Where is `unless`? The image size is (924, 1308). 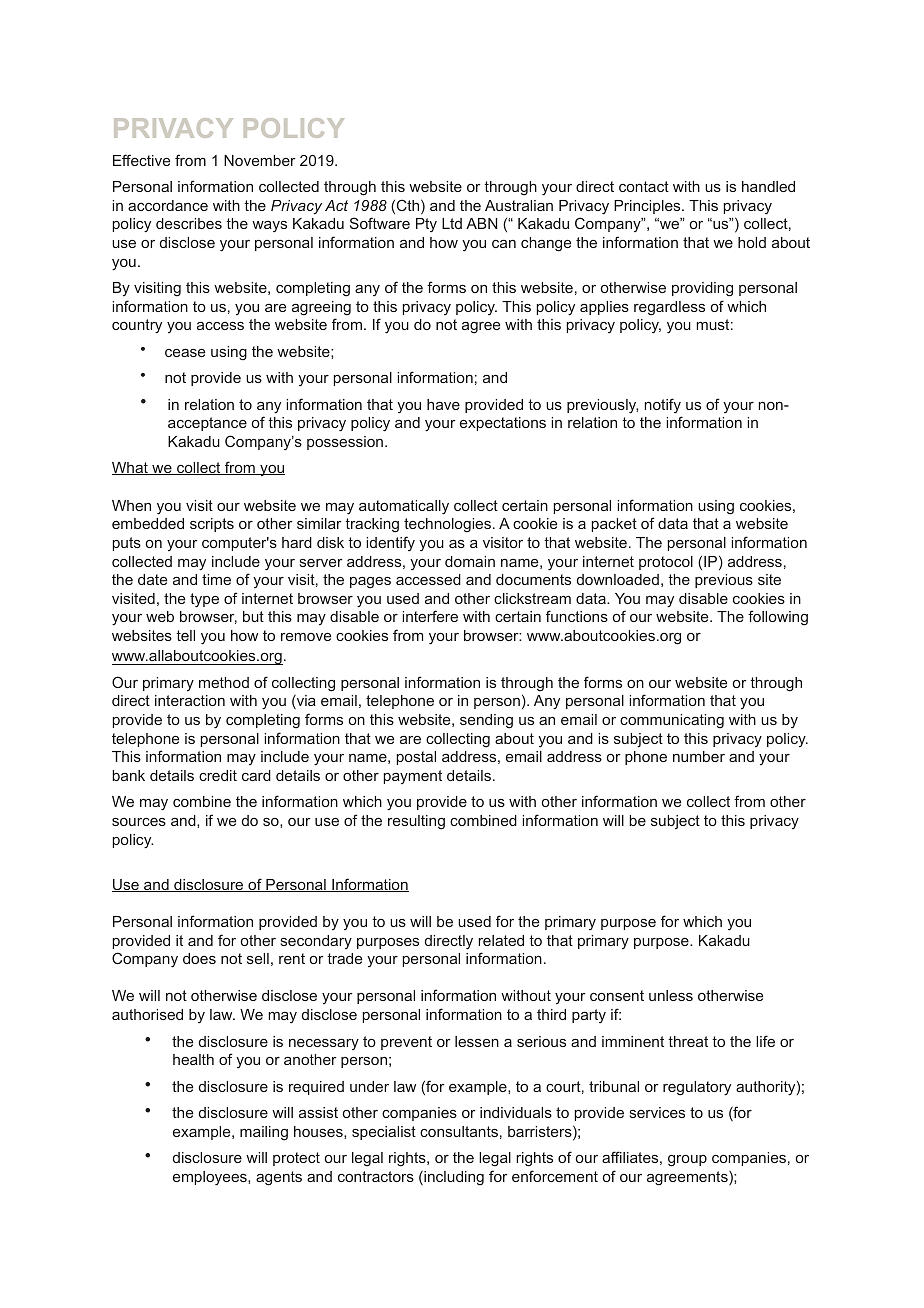
unless is located at coordinates (671, 995).
